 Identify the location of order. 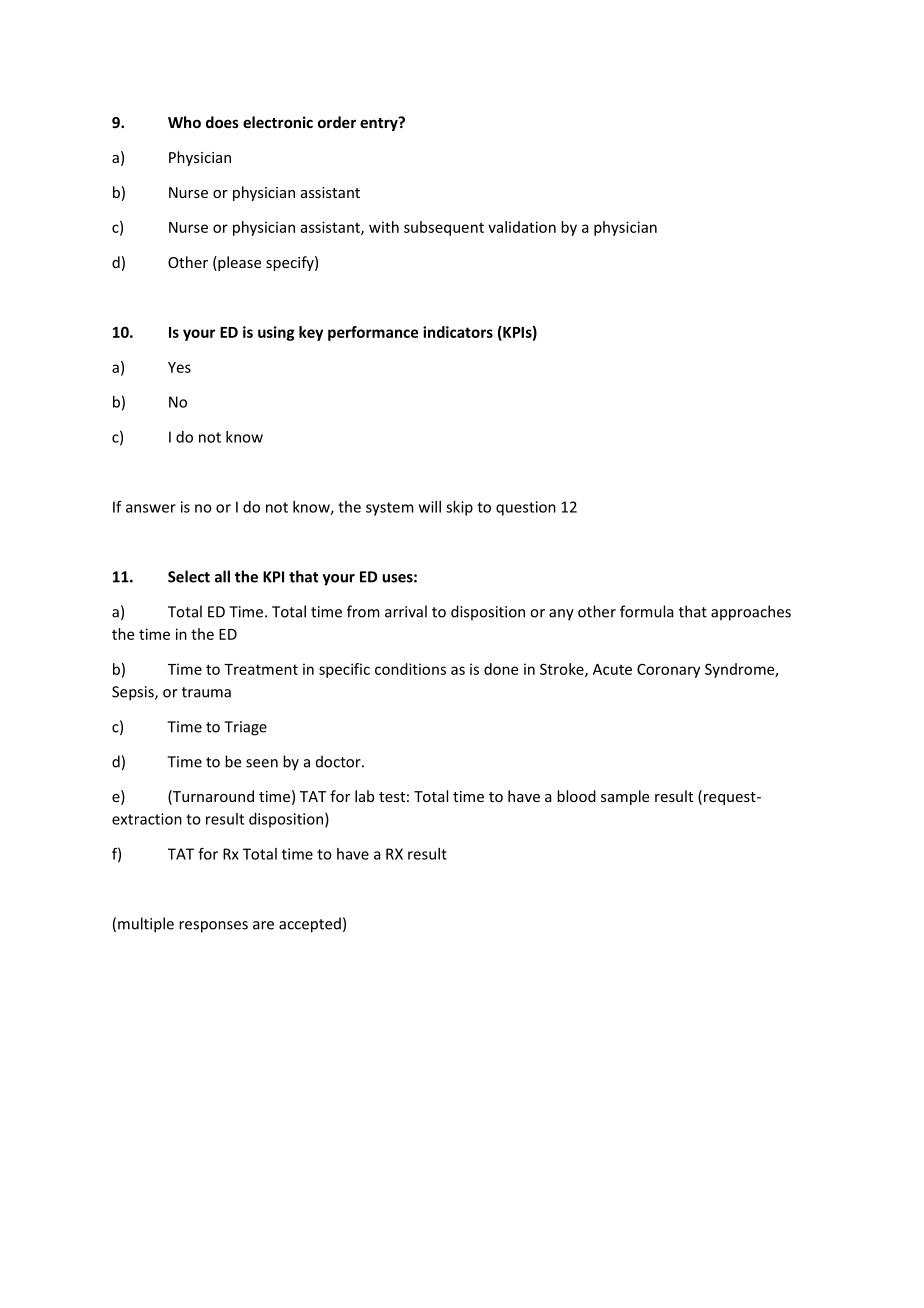
(337, 122).
